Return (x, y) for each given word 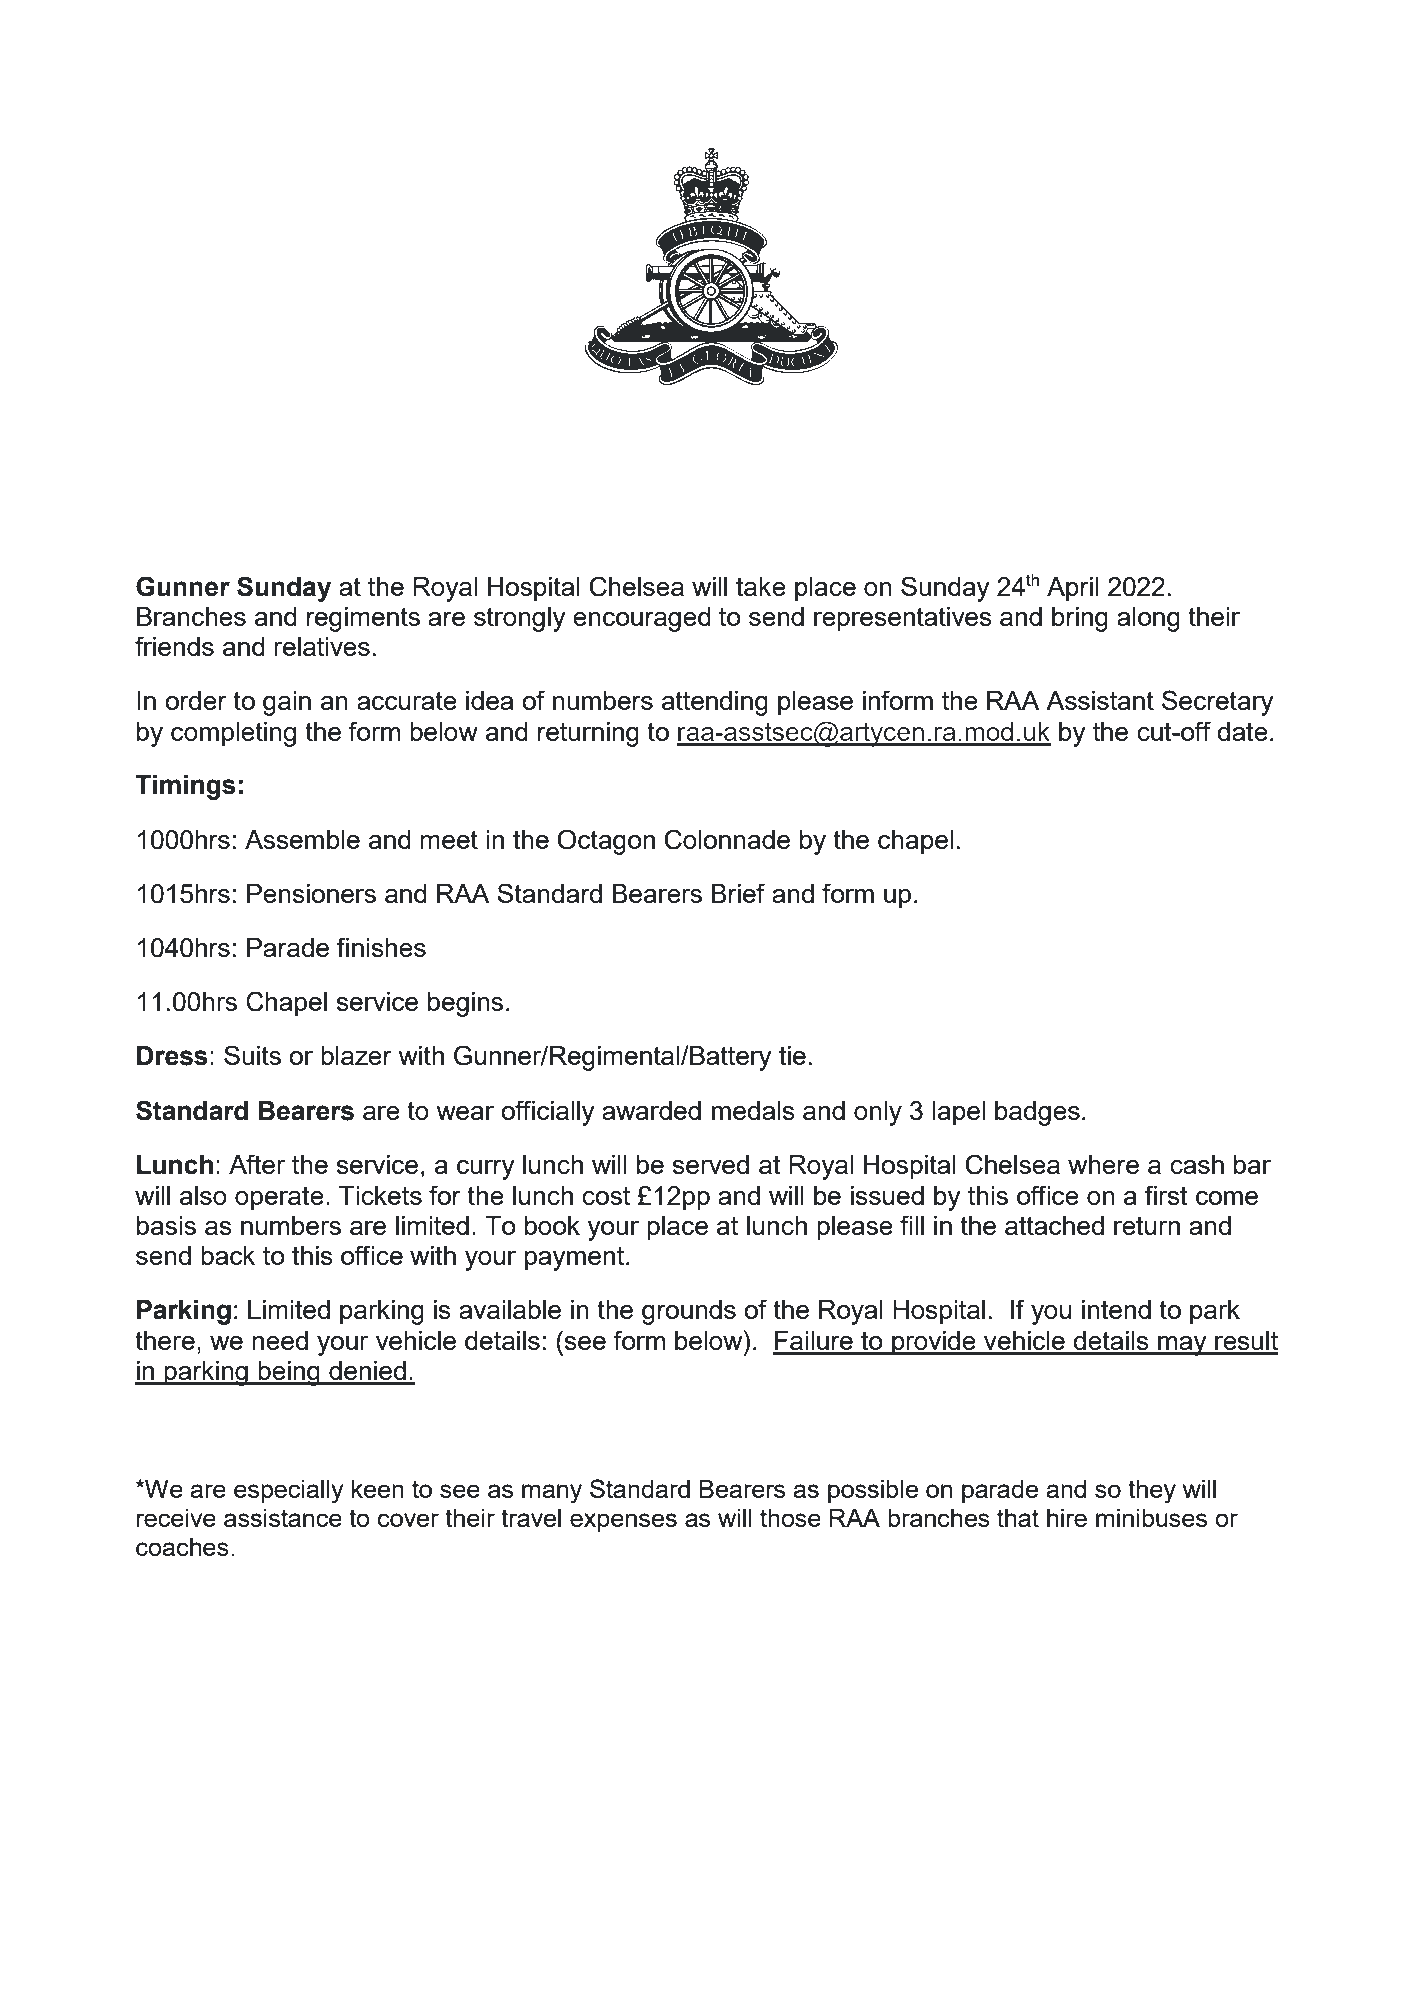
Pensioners (311, 893)
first (1166, 1195)
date (1242, 731)
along (1148, 619)
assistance (283, 1518)
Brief (738, 893)
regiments (363, 619)
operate (279, 1198)
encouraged (642, 619)
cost (606, 1195)
